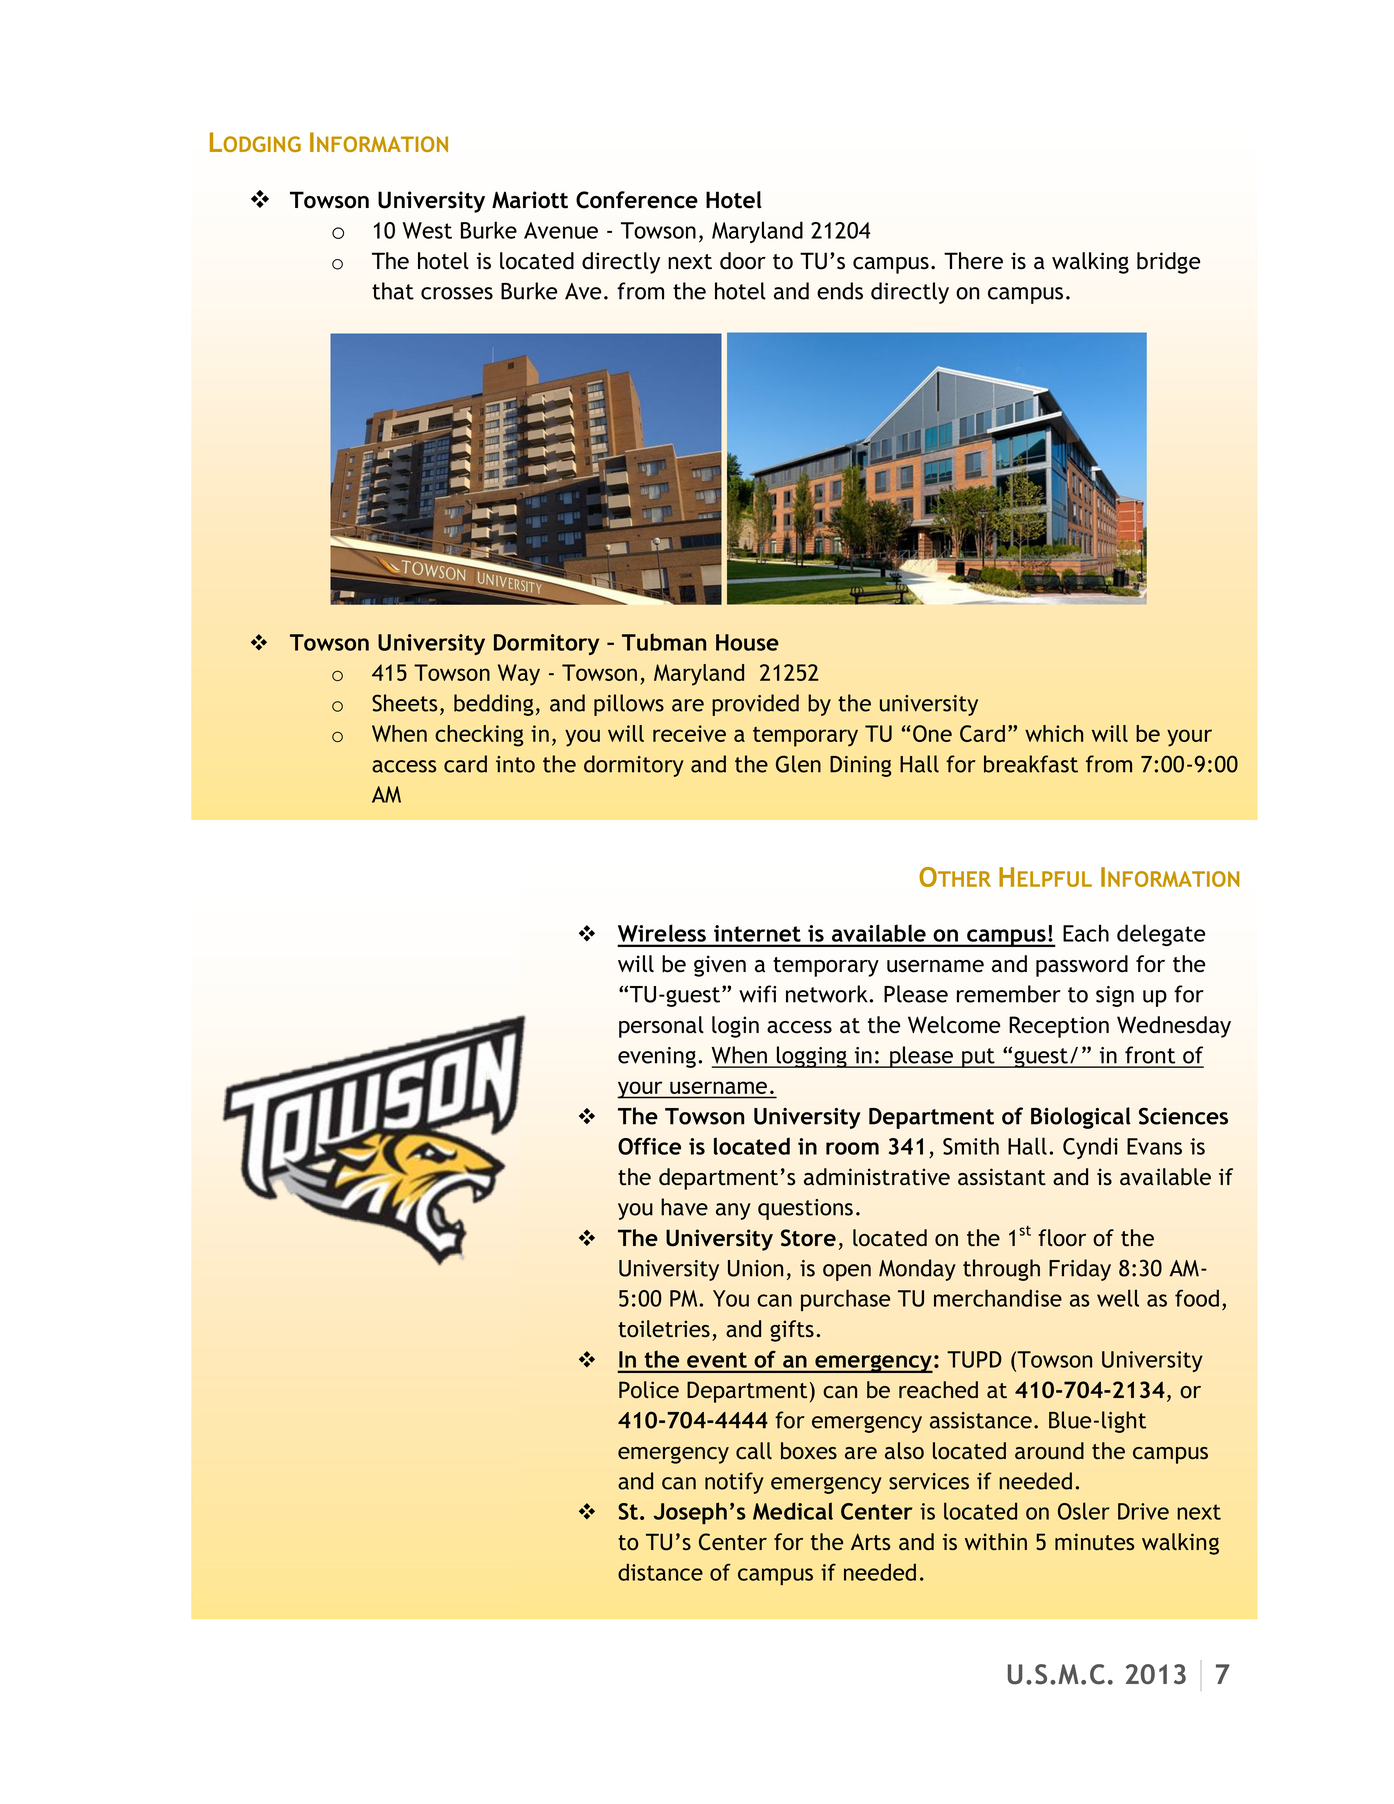 The image size is (1394, 1804). I want to click on bridge, so click(1168, 263).
